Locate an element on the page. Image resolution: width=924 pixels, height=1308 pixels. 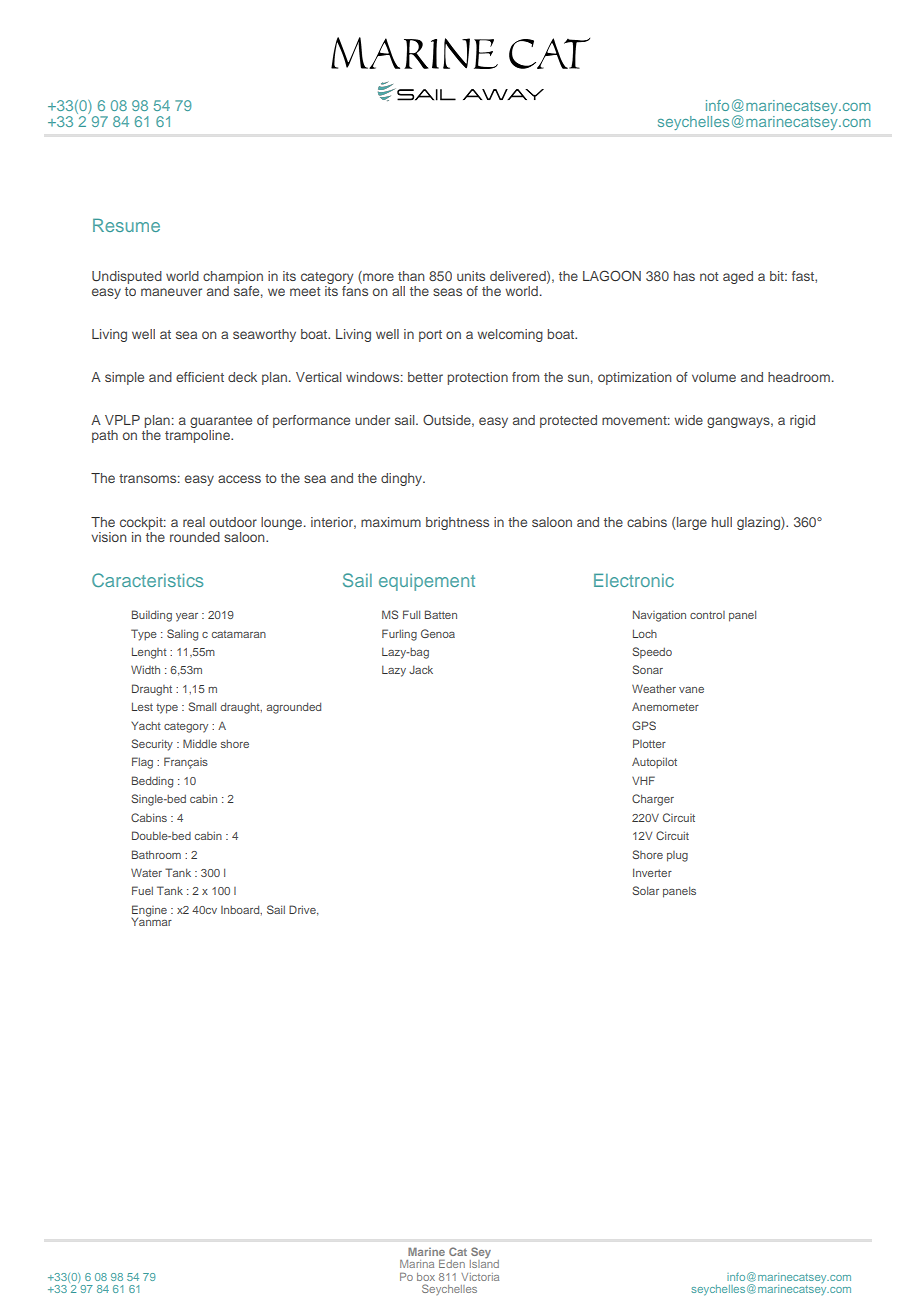
Marina is located at coordinates (417, 1264).
